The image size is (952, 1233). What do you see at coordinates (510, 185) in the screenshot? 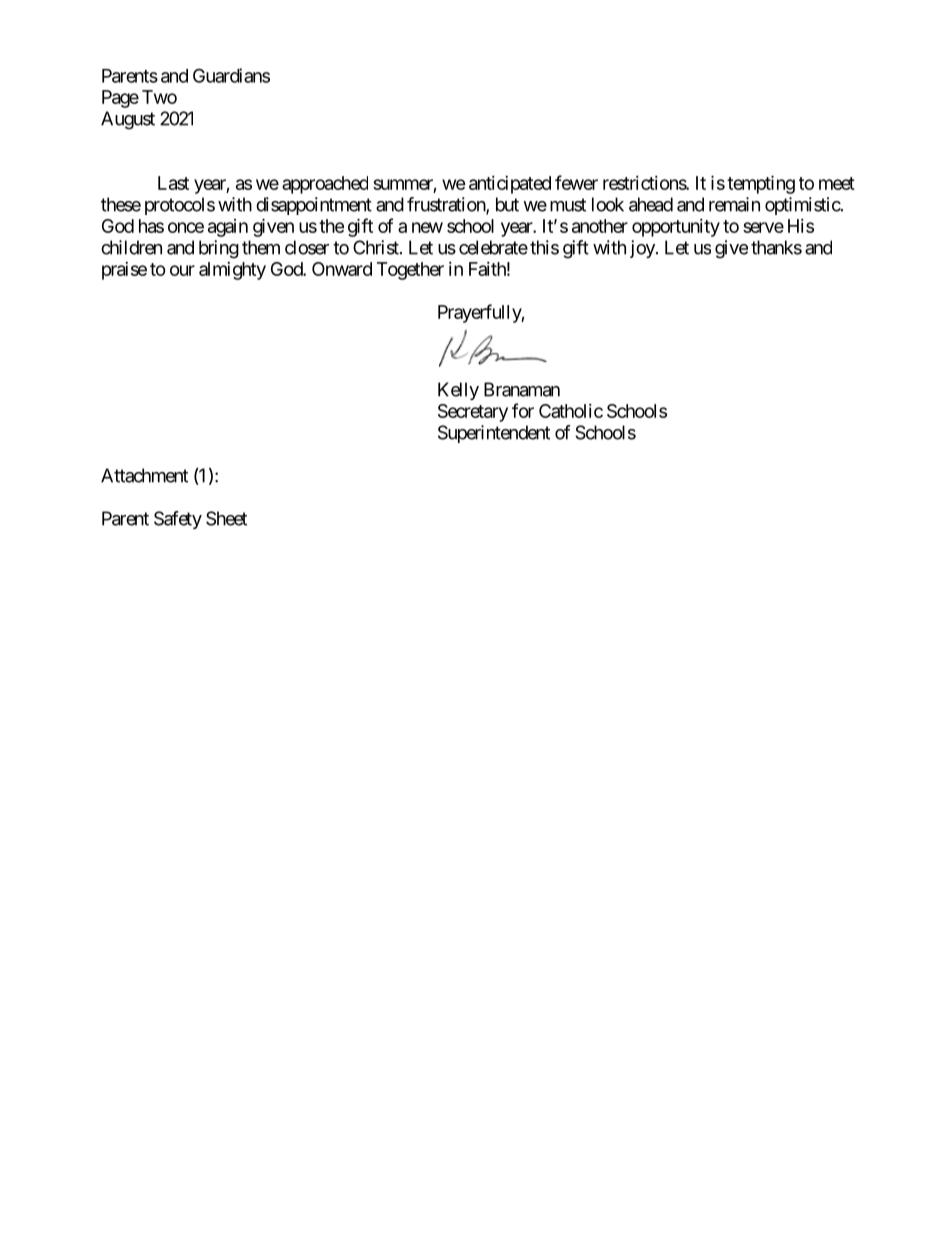
I see `anticipated` at bounding box center [510, 185].
